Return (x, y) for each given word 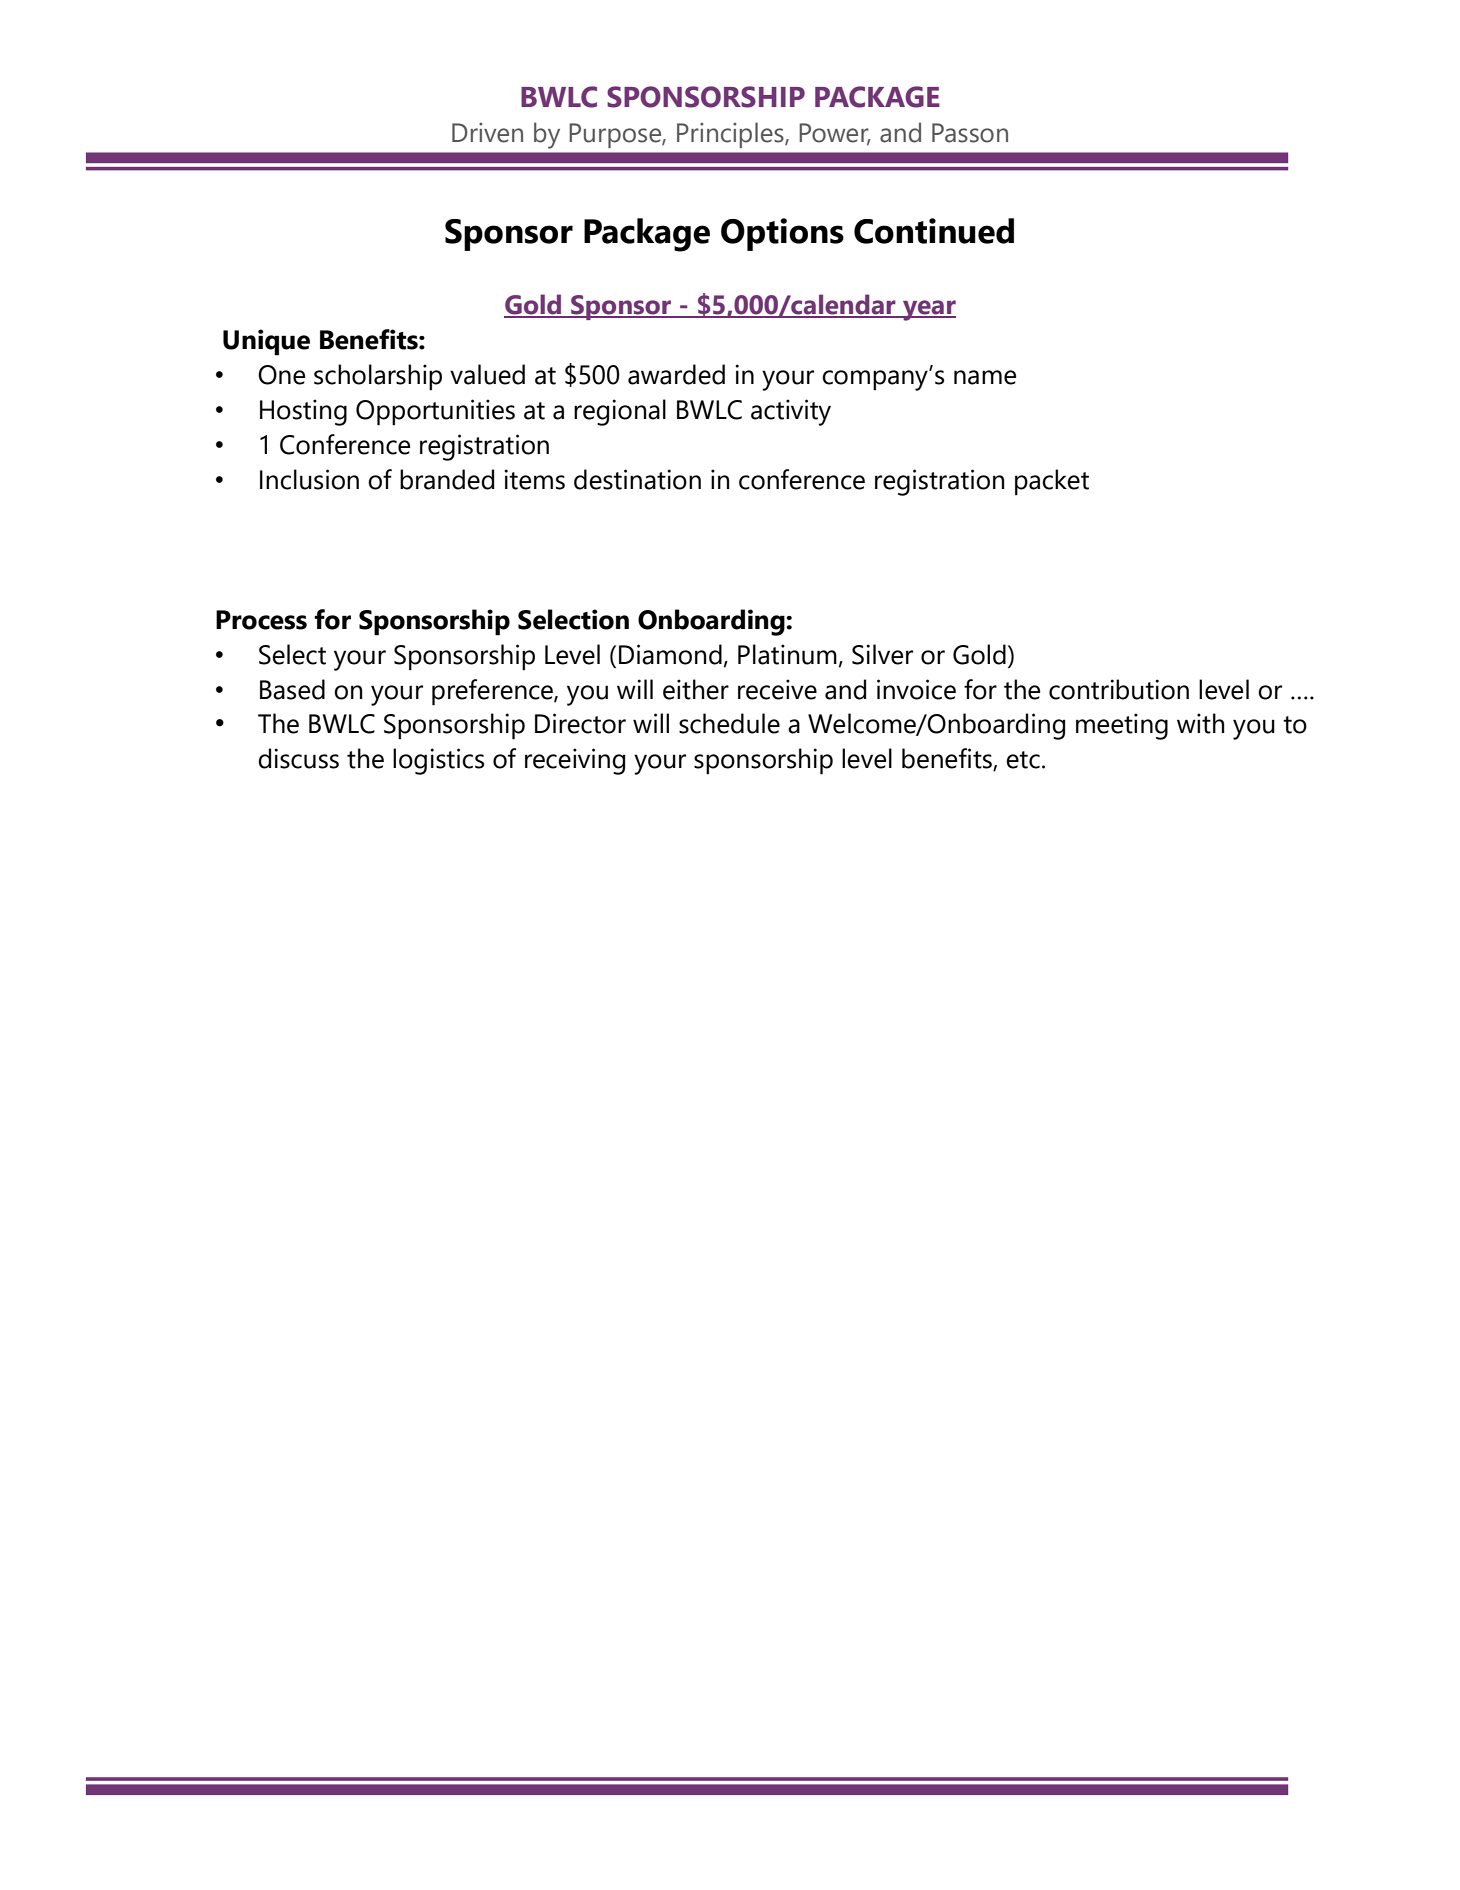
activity (791, 412)
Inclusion (309, 479)
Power (834, 134)
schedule (729, 723)
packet (1052, 482)
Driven (487, 133)
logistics (438, 761)
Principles (731, 135)
